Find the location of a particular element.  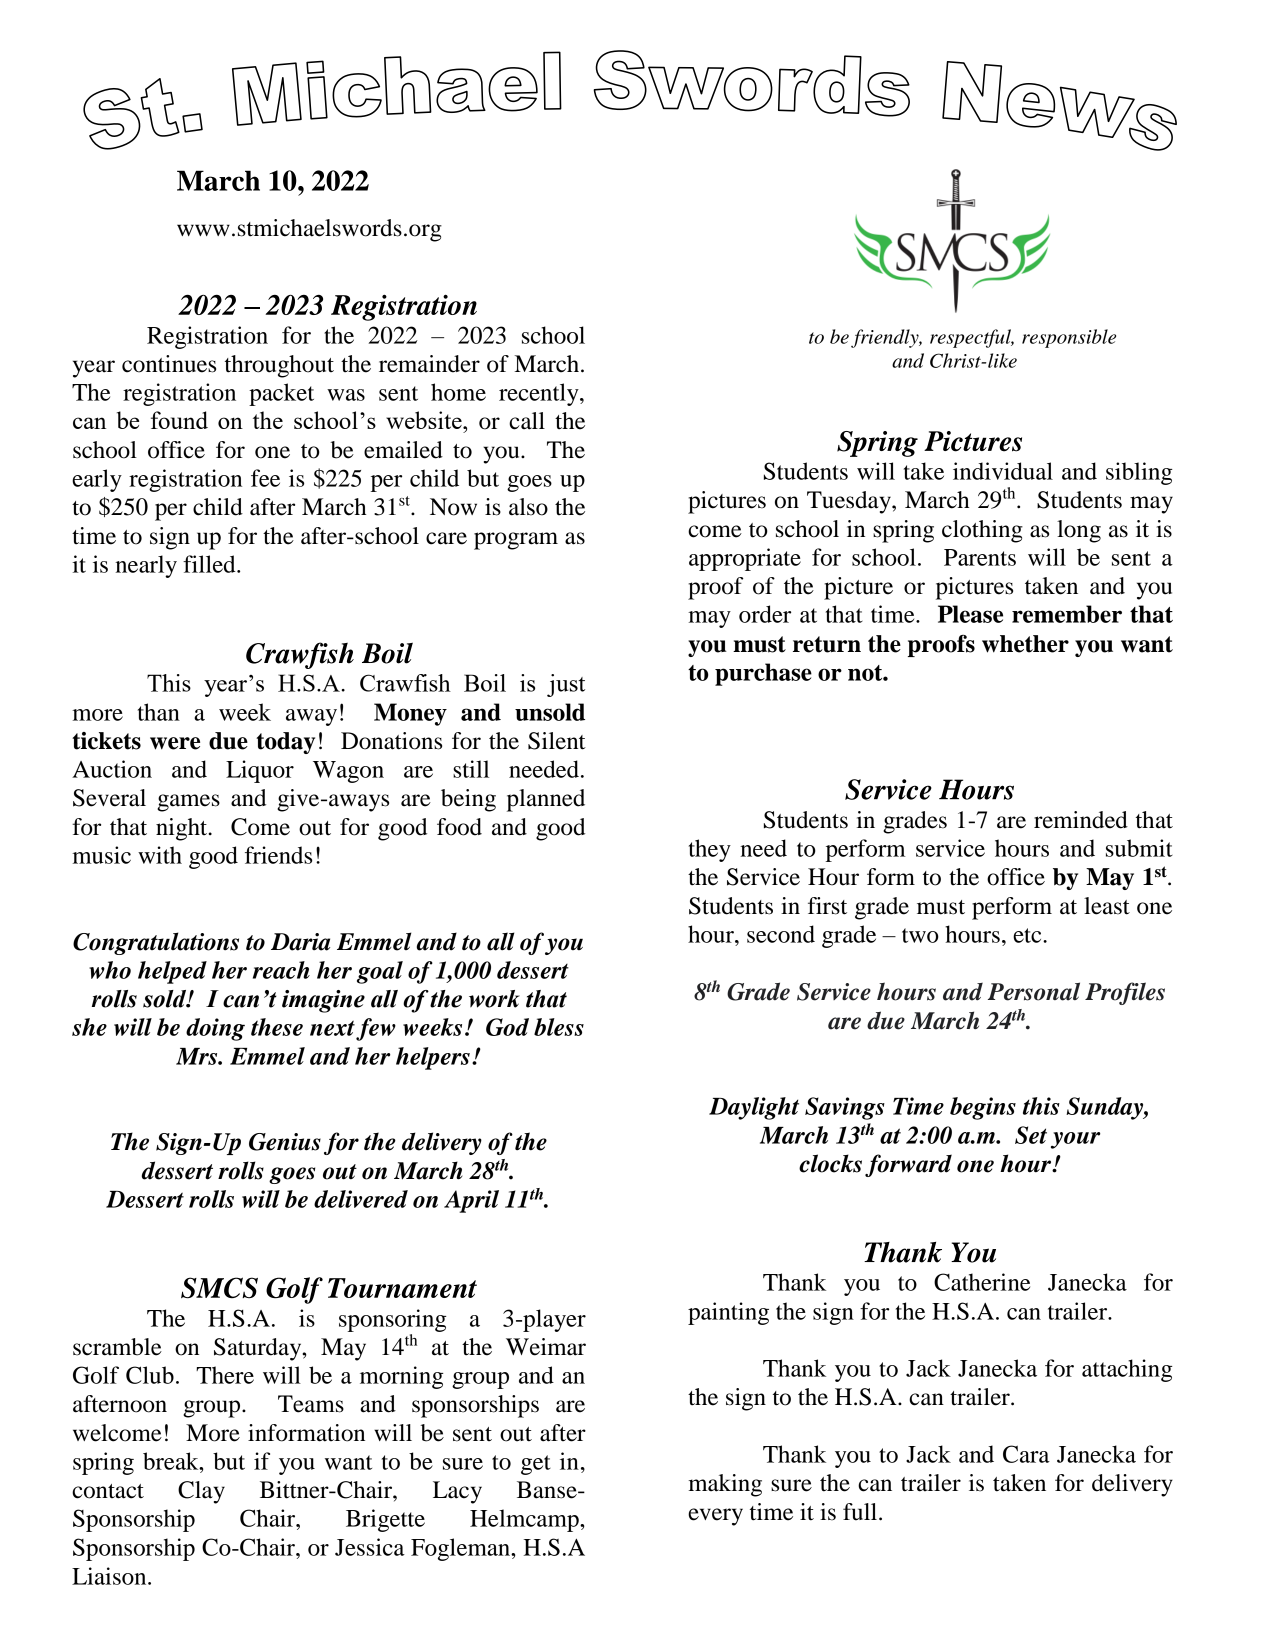

just is located at coordinates (566, 685).
